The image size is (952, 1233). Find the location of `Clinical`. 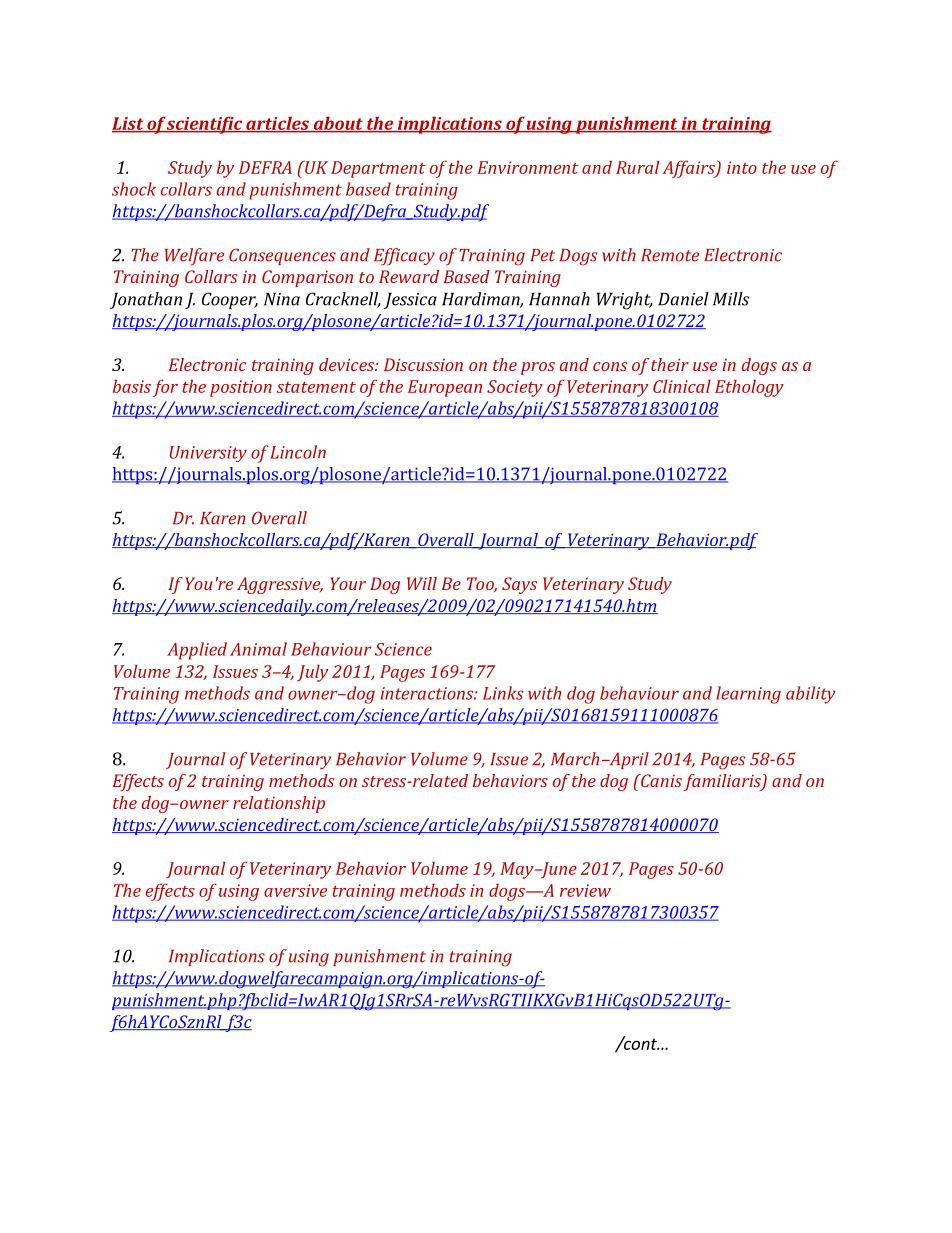

Clinical is located at coordinates (682, 386).
